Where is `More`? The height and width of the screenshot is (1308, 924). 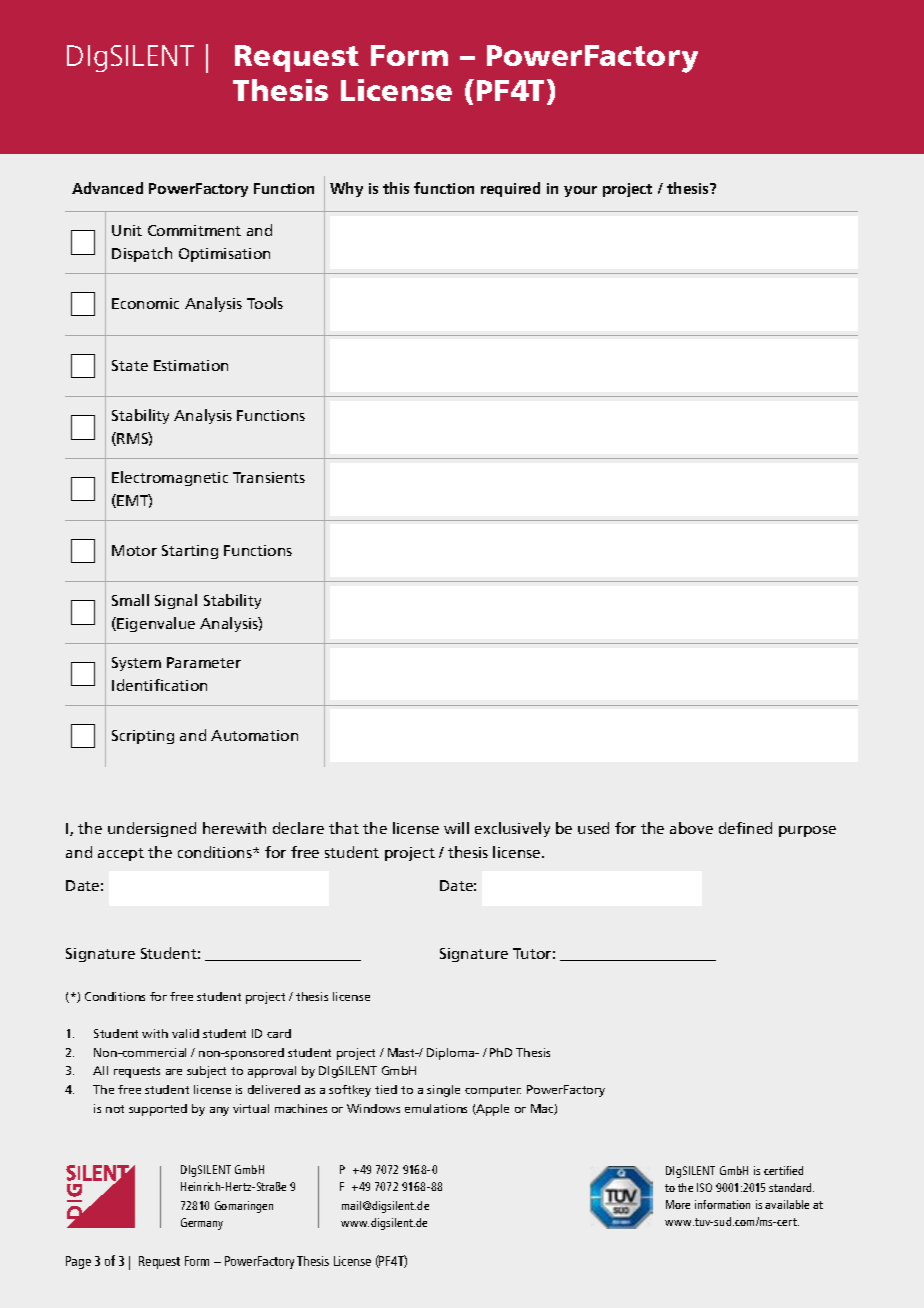 More is located at coordinates (678, 1204).
